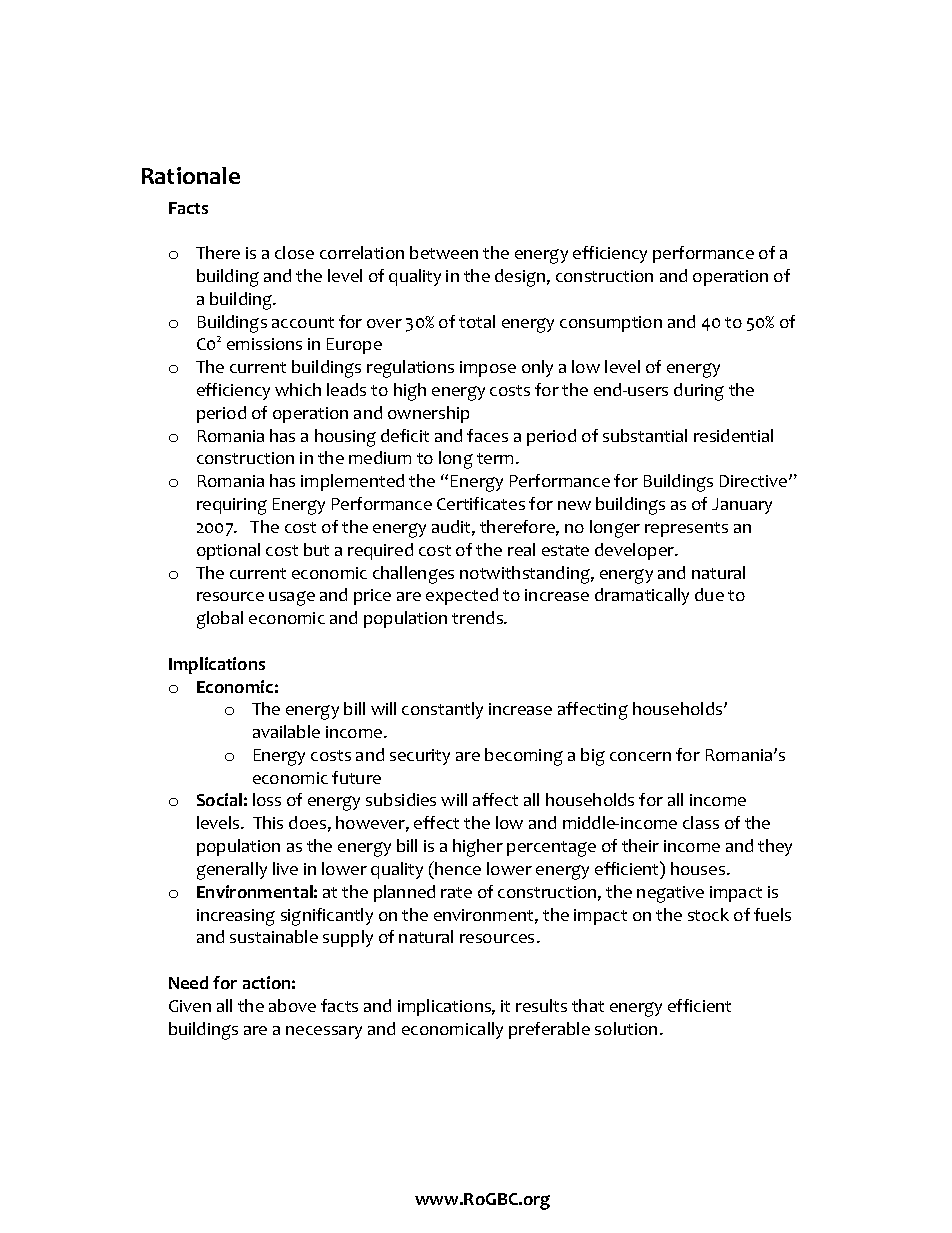  What do you see at coordinates (541, 1005) in the screenshot?
I see `results` at bounding box center [541, 1005].
